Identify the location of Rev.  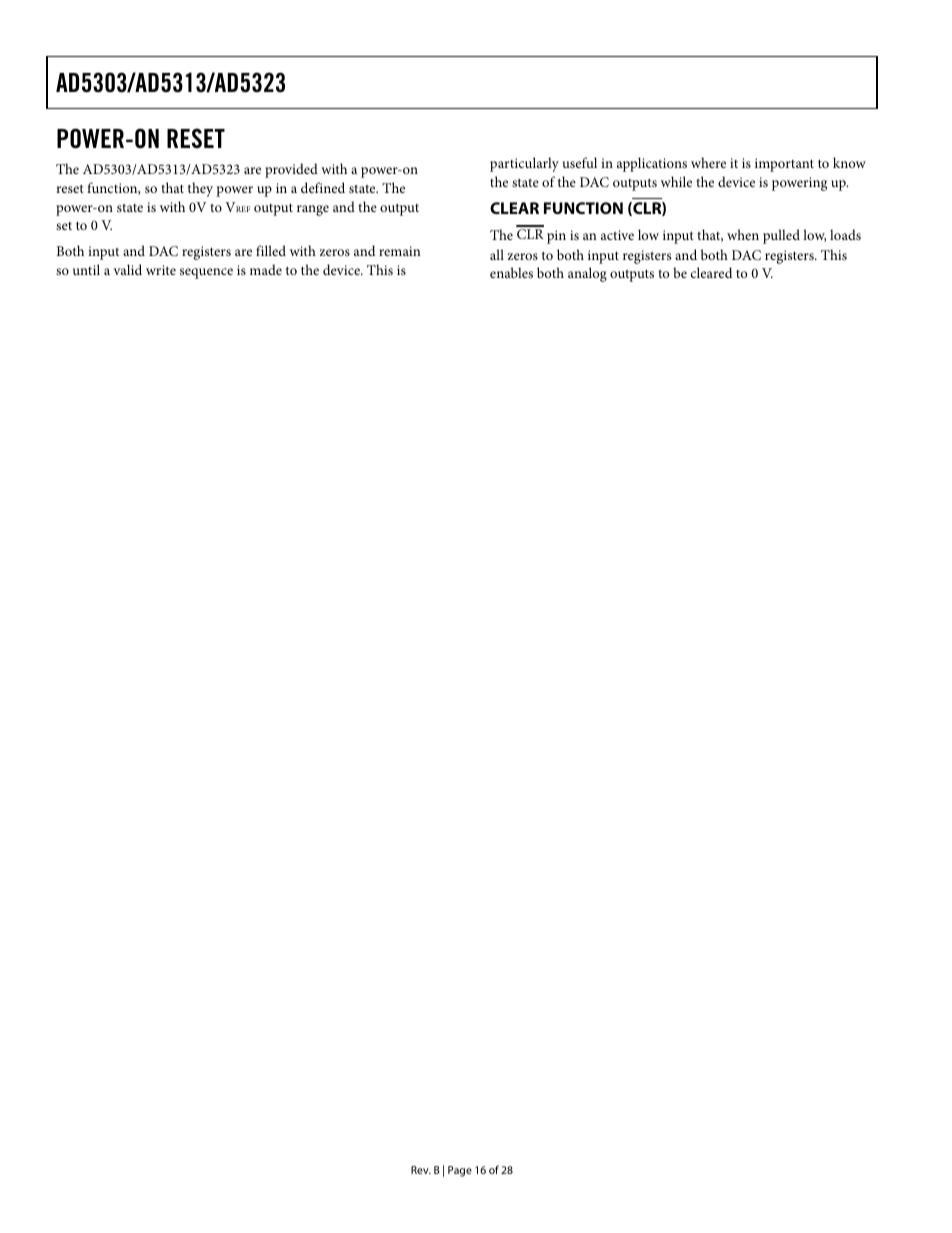
(421, 1170).
